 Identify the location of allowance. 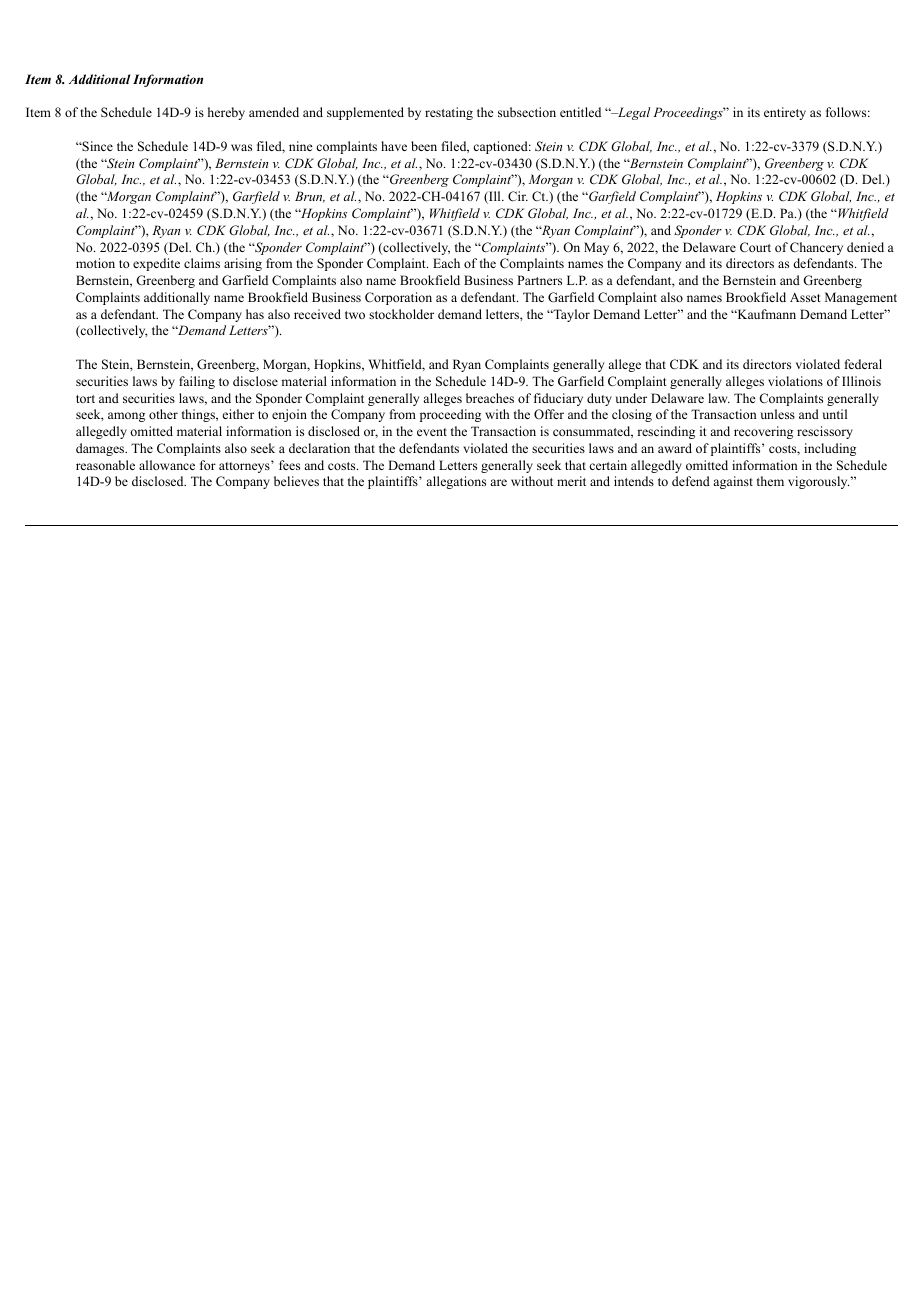
(167, 465).
